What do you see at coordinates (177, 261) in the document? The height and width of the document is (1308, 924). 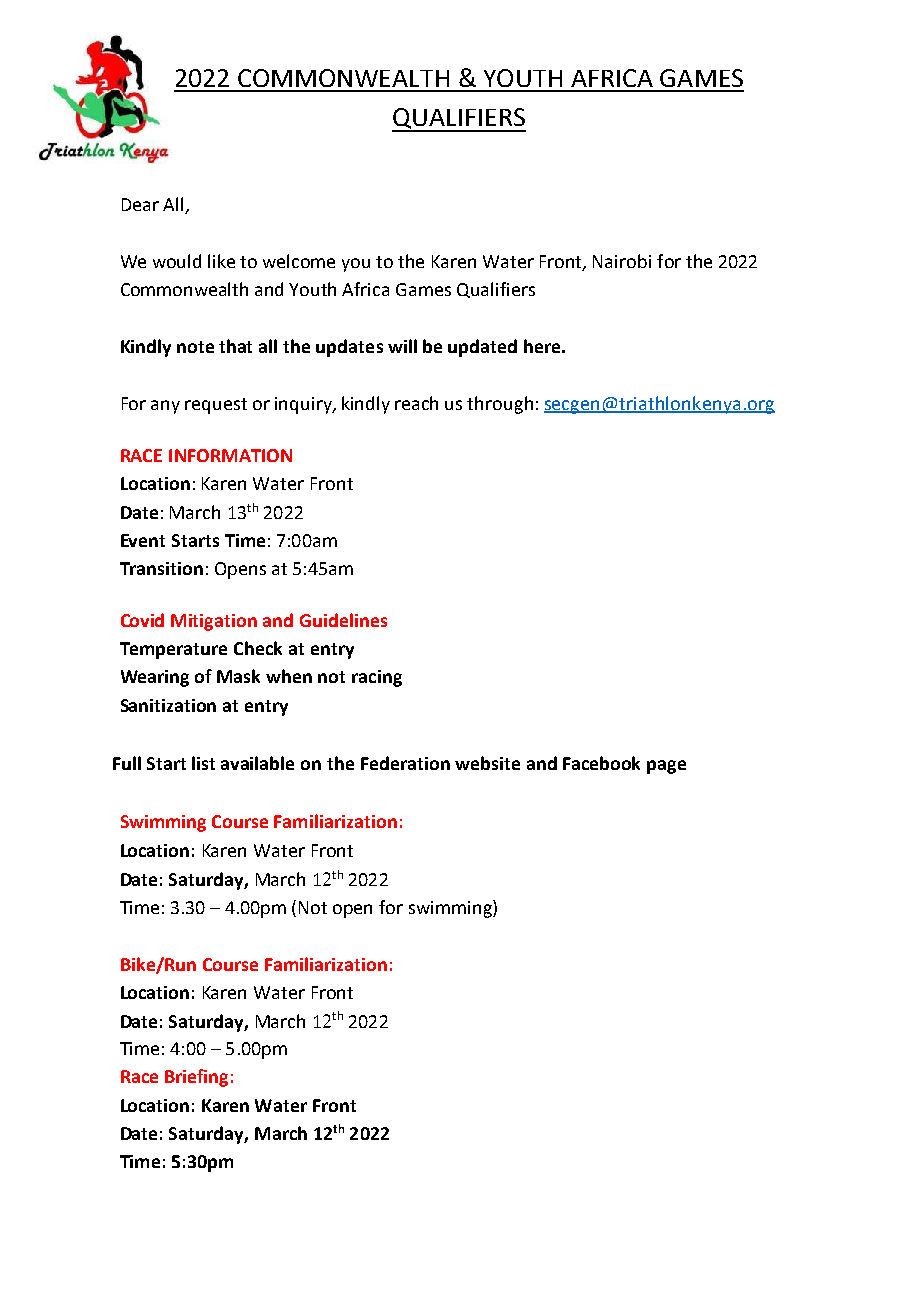 I see `would` at bounding box center [177, 261].
